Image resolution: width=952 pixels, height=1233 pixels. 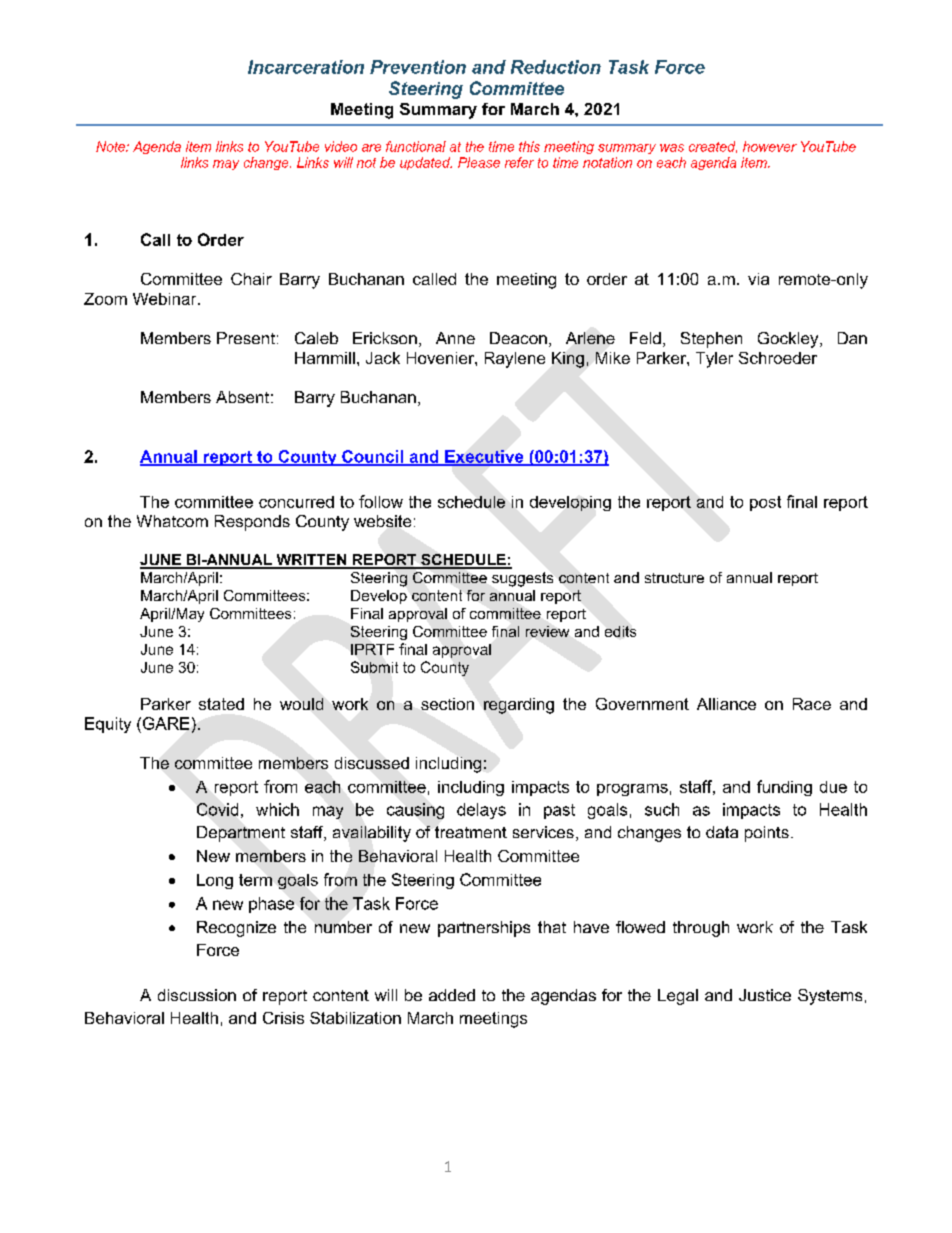 What do you see at coordinates (418, 67) in the screenshot?
I see `Prevention` at bounding box center [418, 67].
